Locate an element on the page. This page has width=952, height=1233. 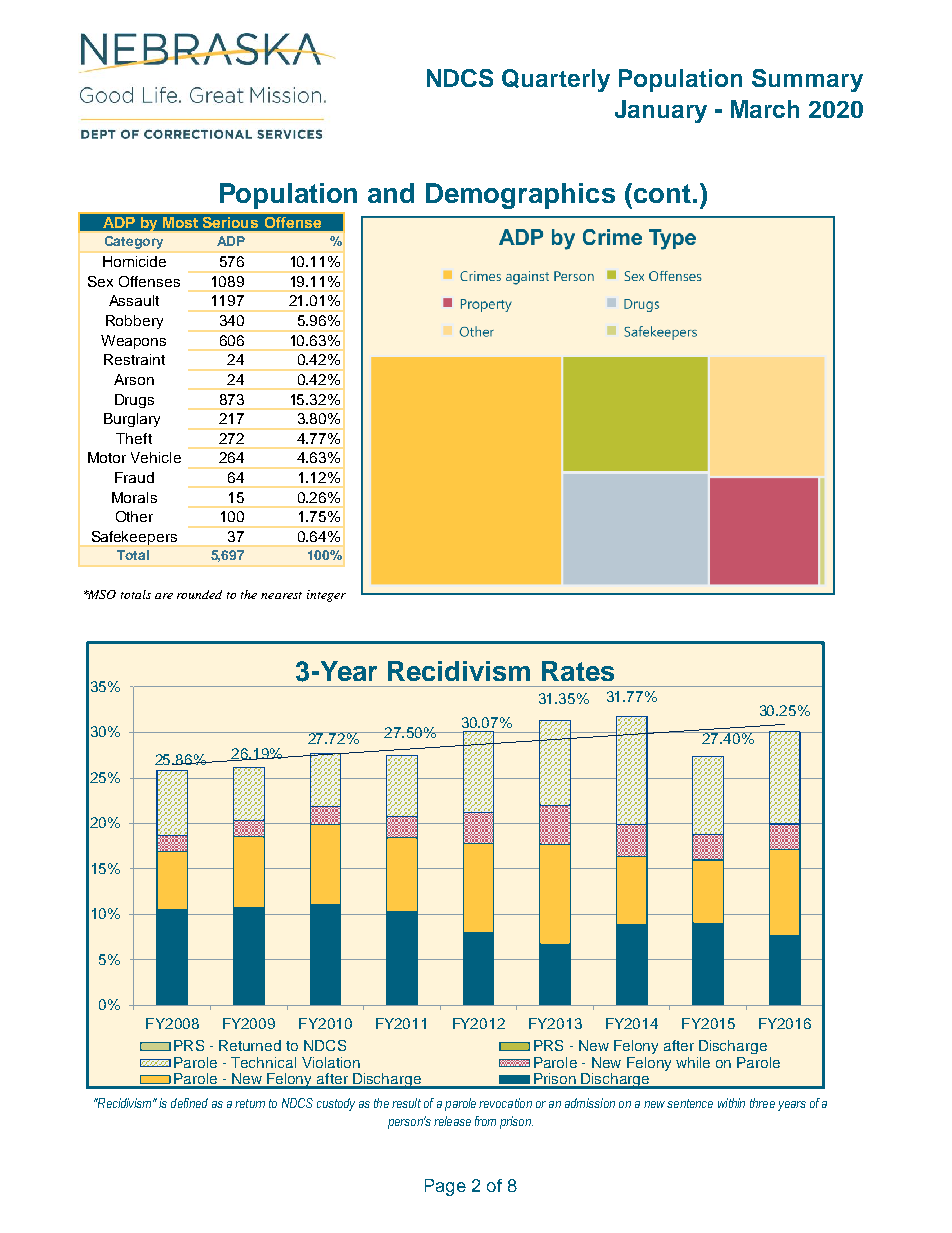
Quarterly is located at coordinates (556, 80).
